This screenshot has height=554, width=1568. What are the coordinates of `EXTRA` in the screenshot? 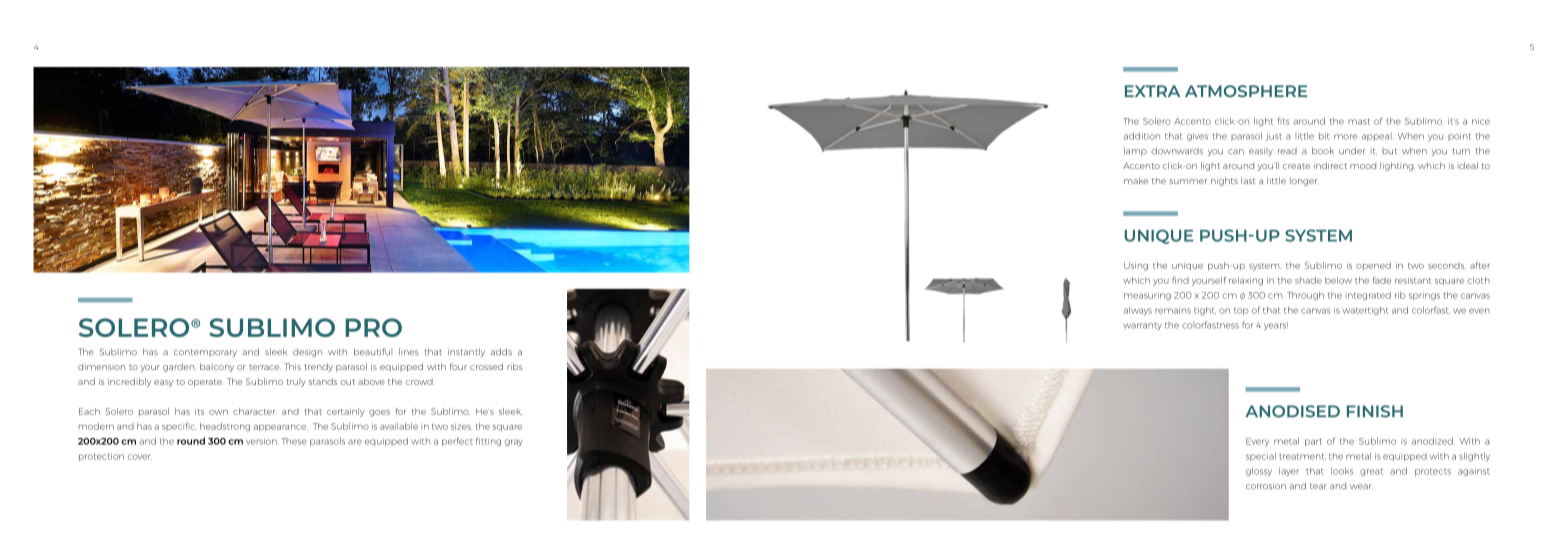 It's located at (1152, 91).
